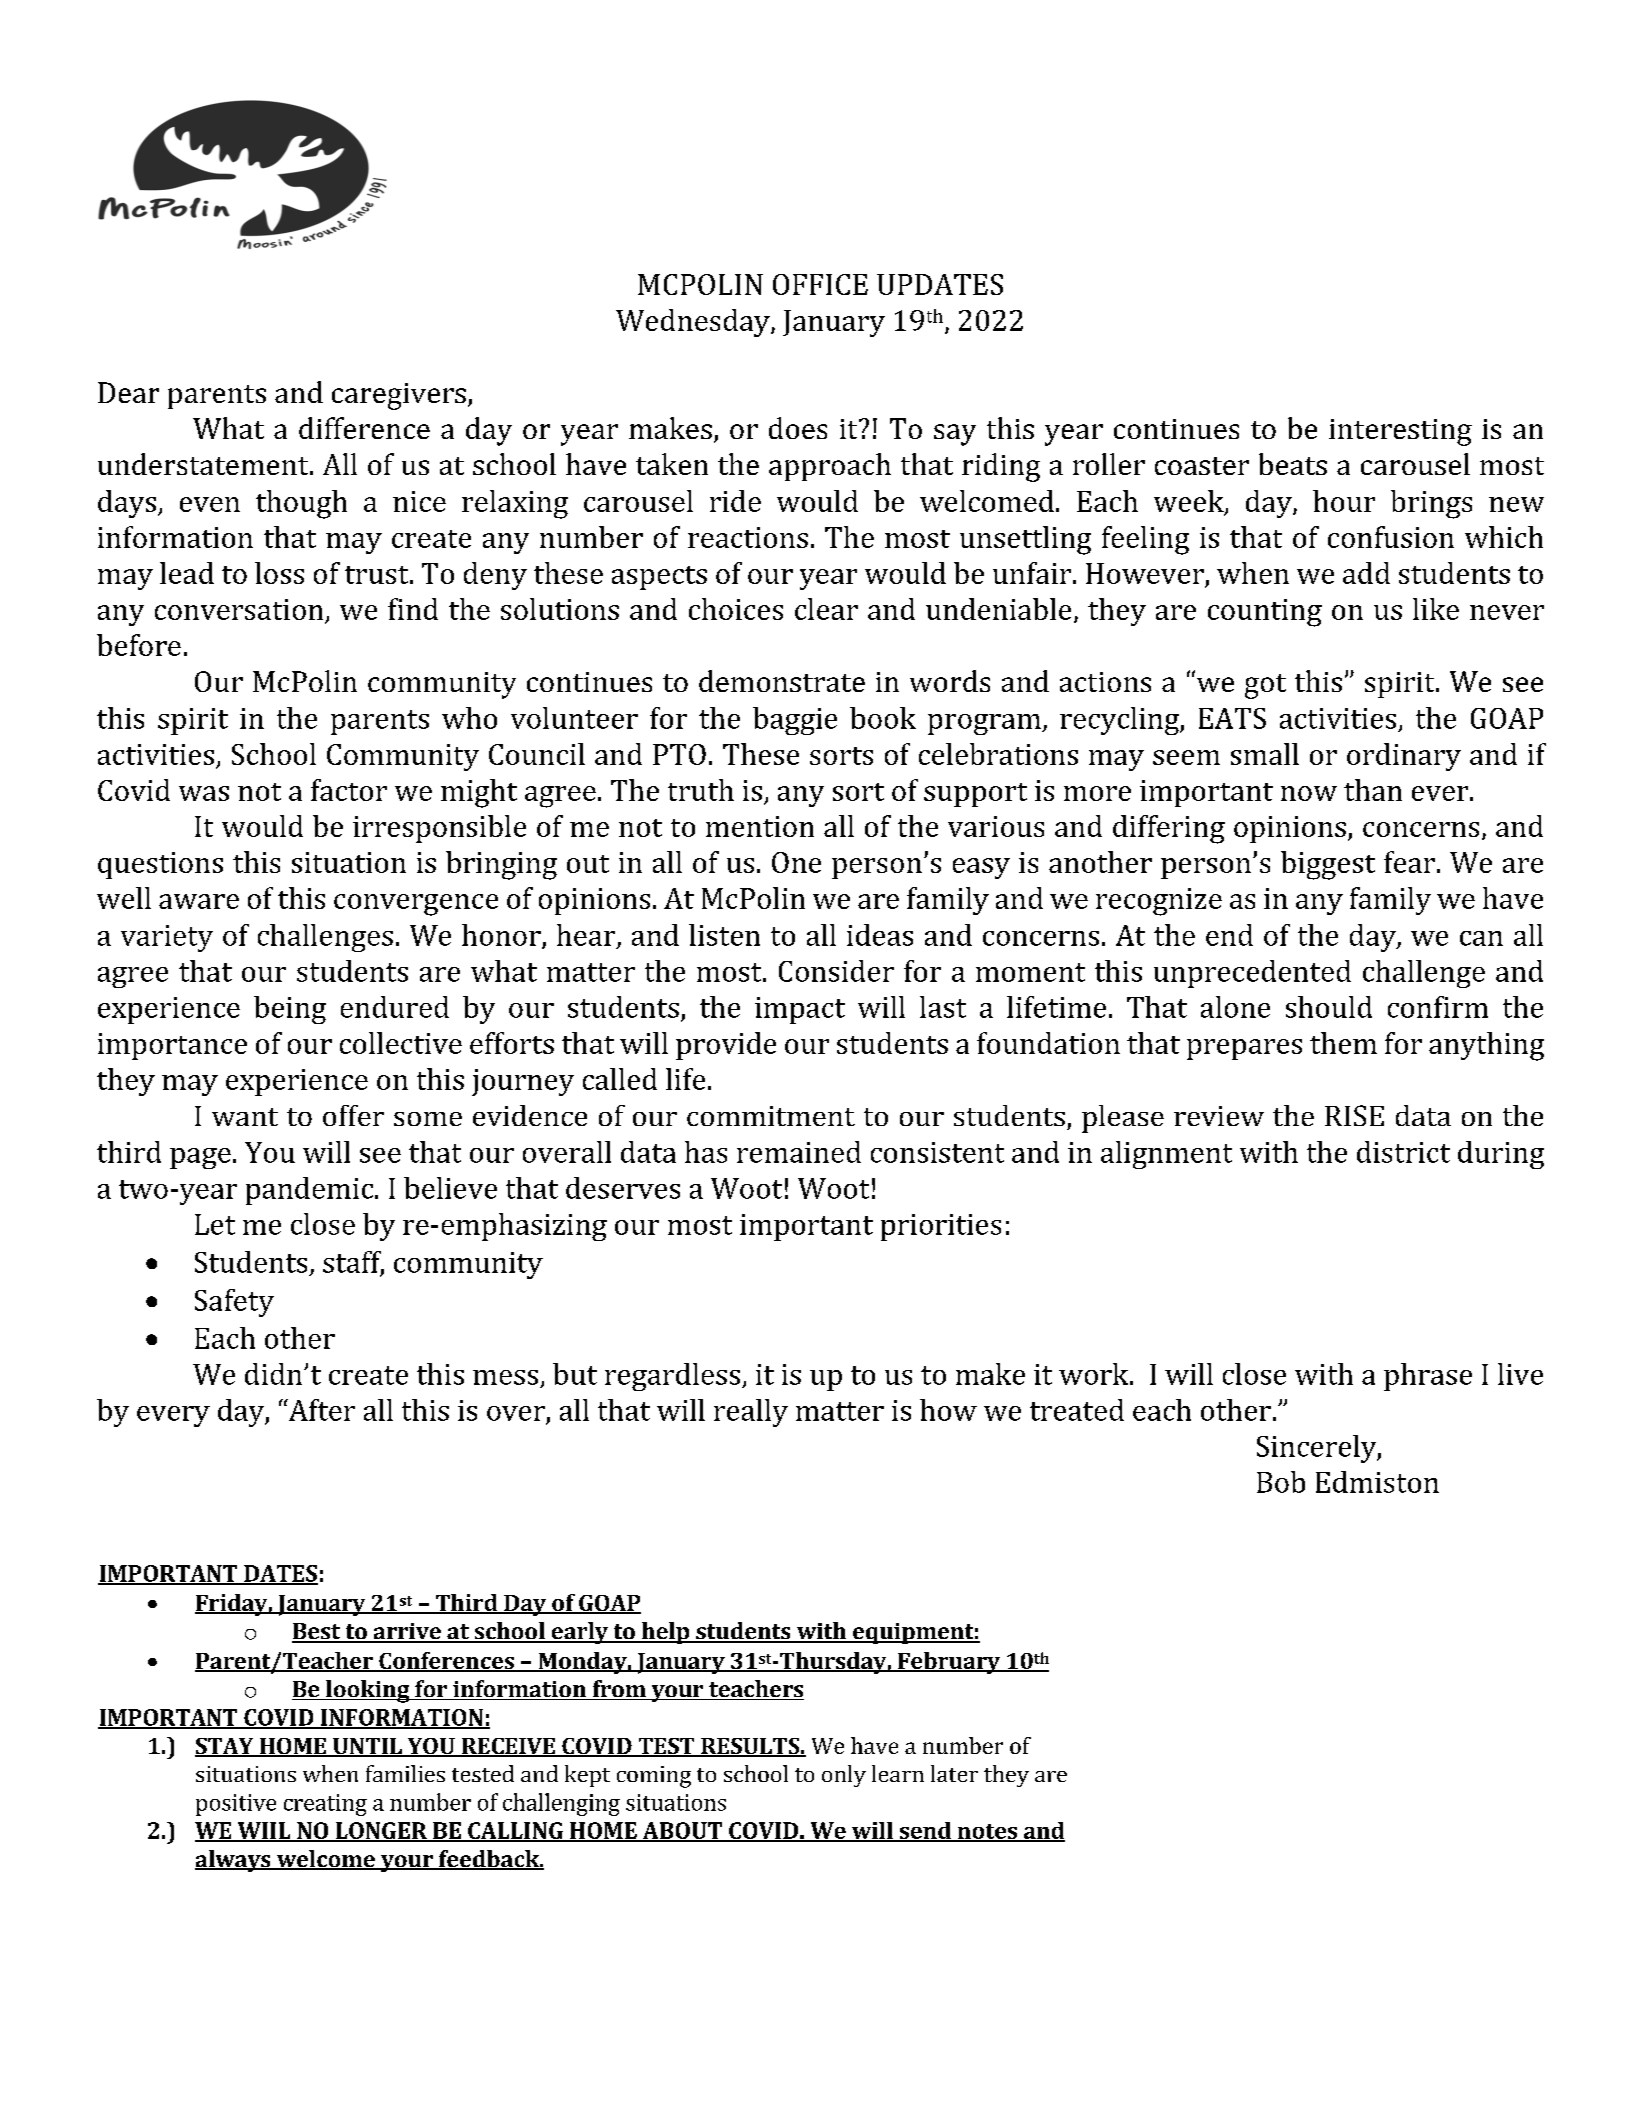  What do you see at coordinates (320, 1410) in the screenshot?
I see `After` at bounding box center [320, 1410].
